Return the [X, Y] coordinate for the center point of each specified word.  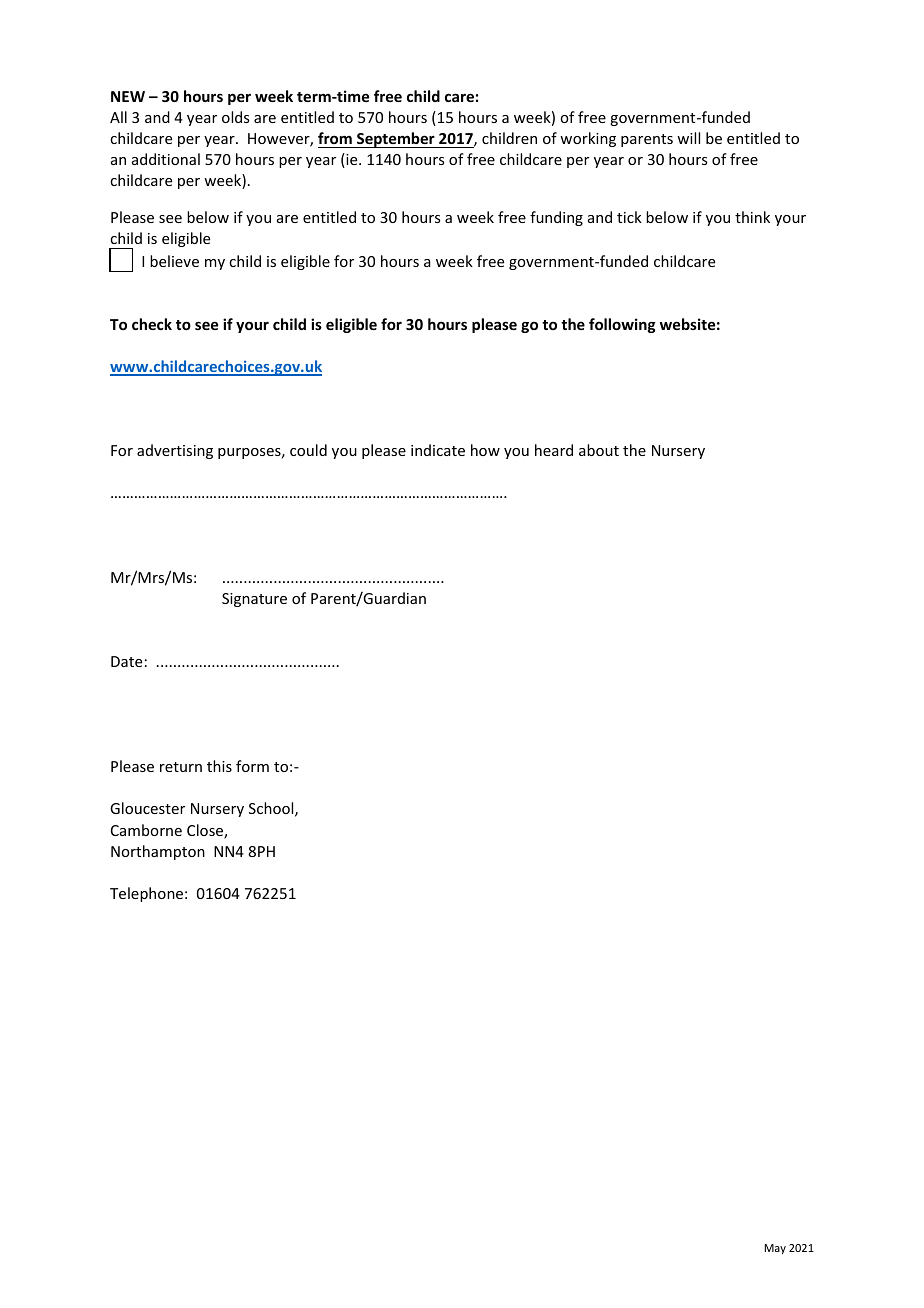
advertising [175, 451]
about [599, 450]
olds [235, 117]
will [688, 138]
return [181, 767]
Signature [254, 600]
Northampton [158, 852]
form [252, 766]
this [219, 766]
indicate [438, 450]
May [775, 1249]
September [396, 140]
